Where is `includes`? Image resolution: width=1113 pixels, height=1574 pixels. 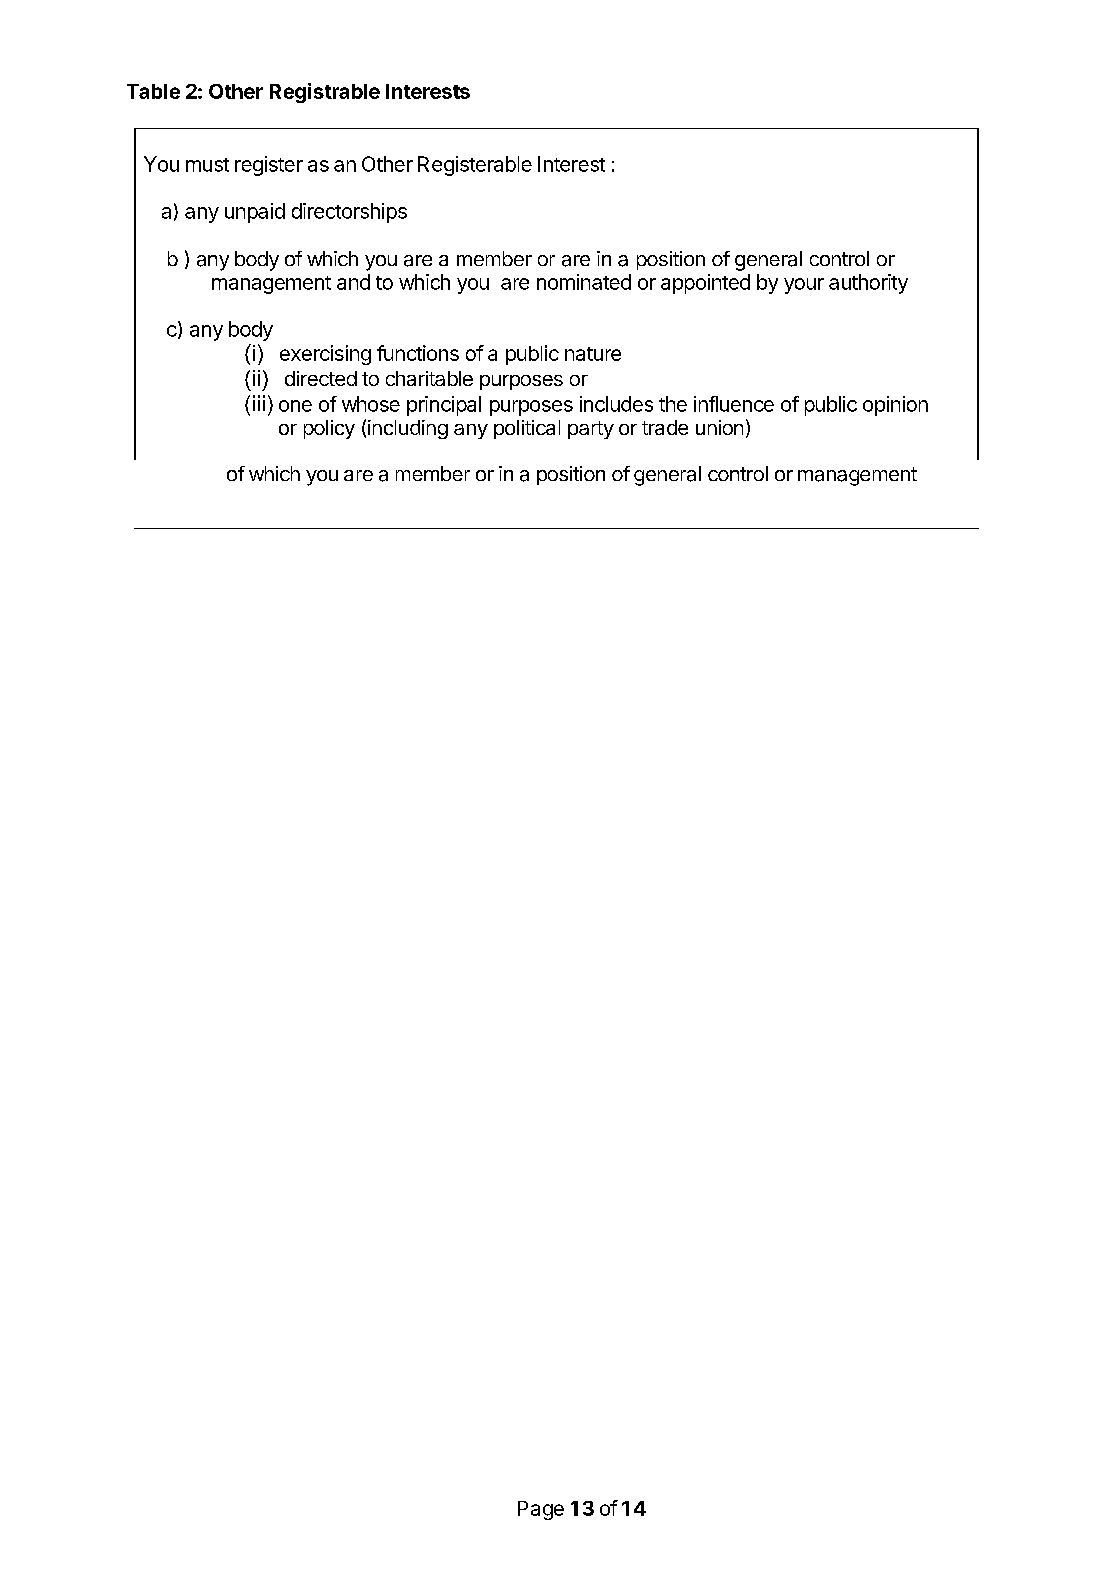 includes is located at coordinates (616, 404).
